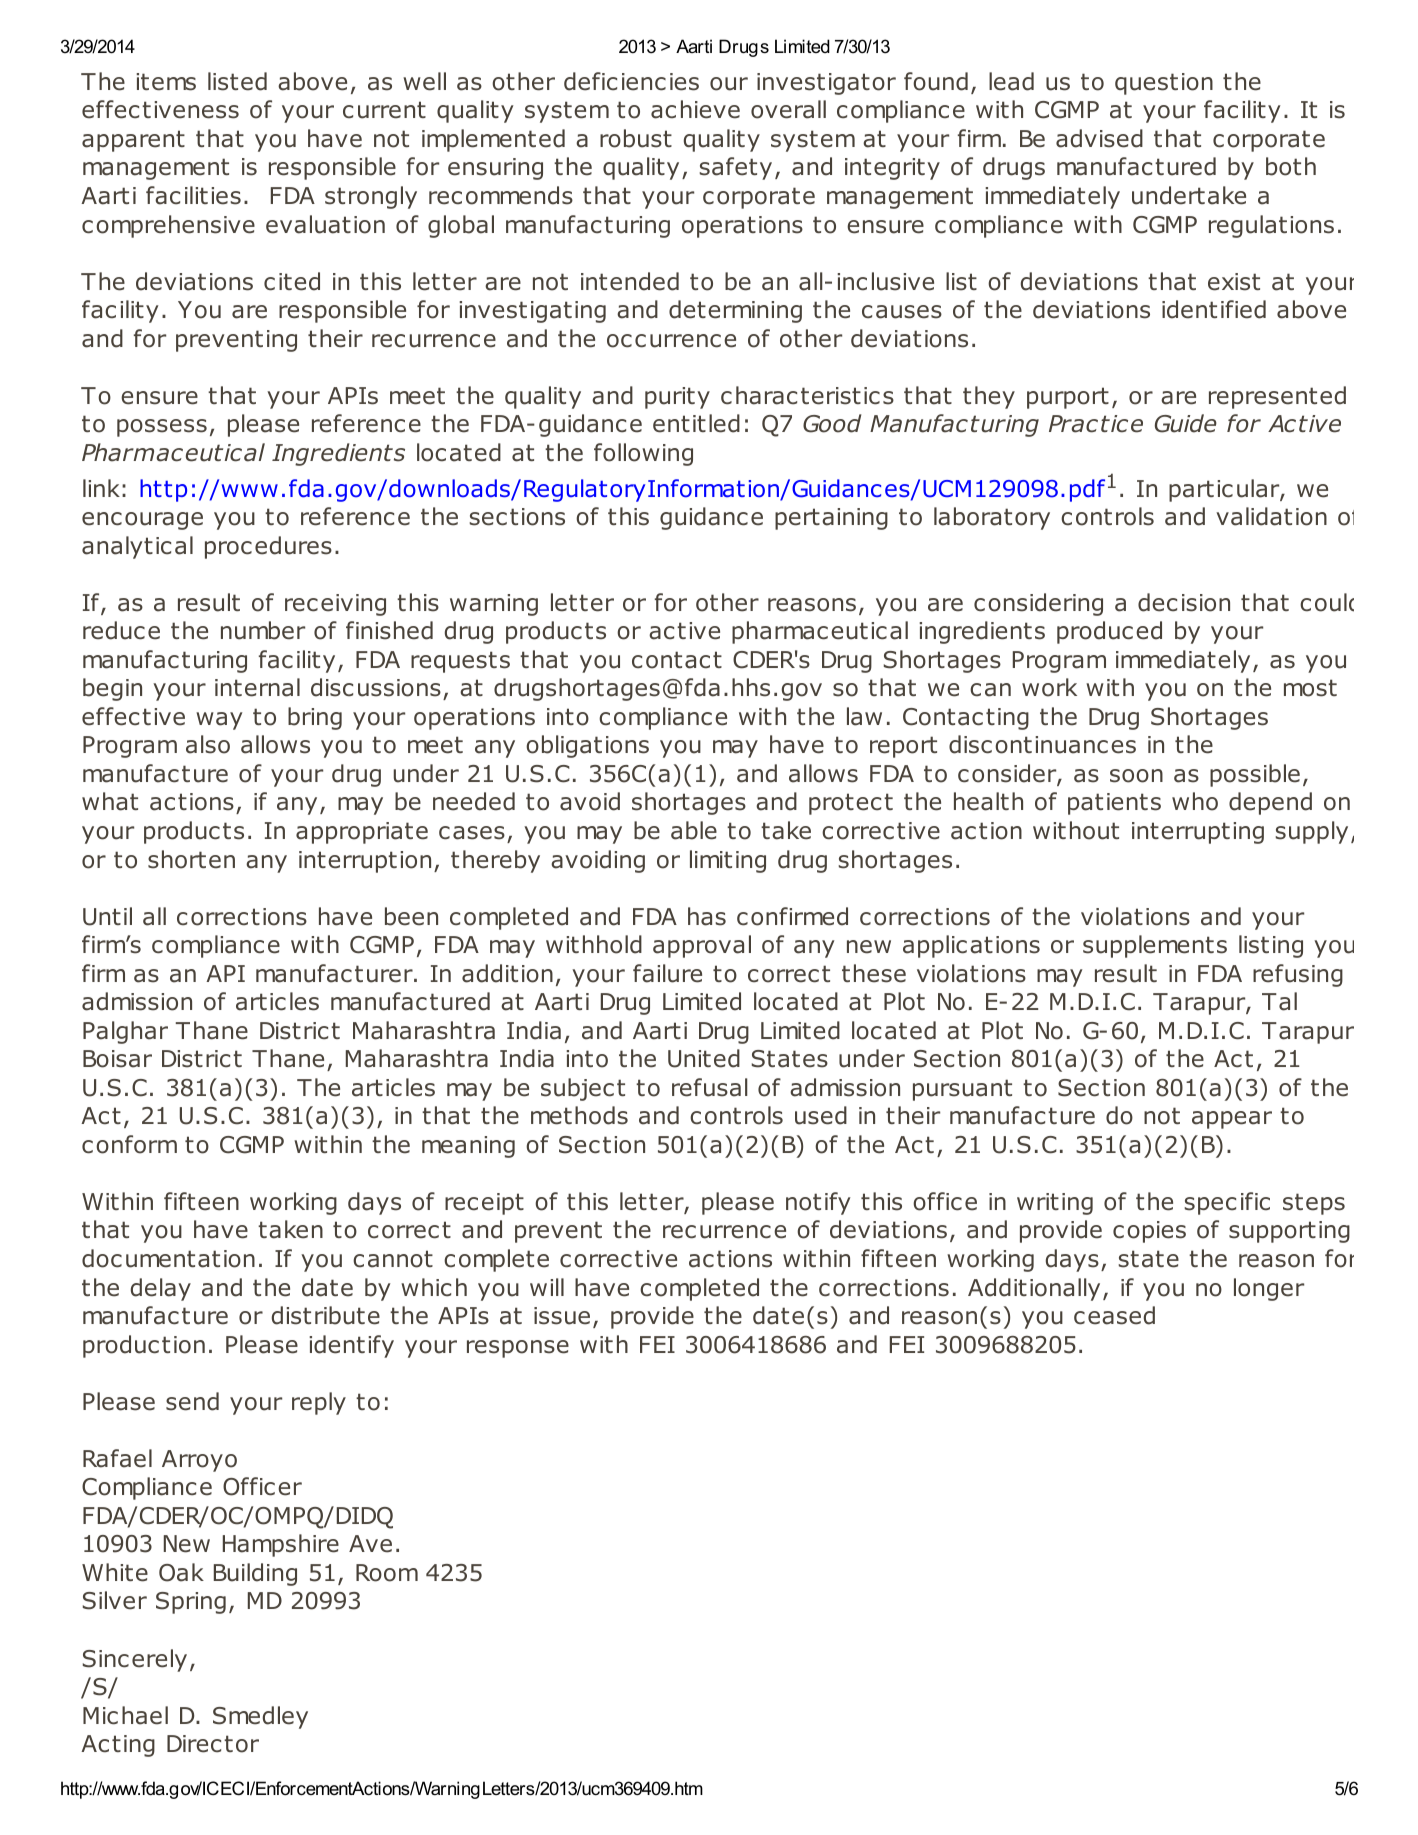 This screenshot has height=1835, width=1418. Describe the element at coordinates (213, 1744) in the screenshot. I see `Director` at that location.
